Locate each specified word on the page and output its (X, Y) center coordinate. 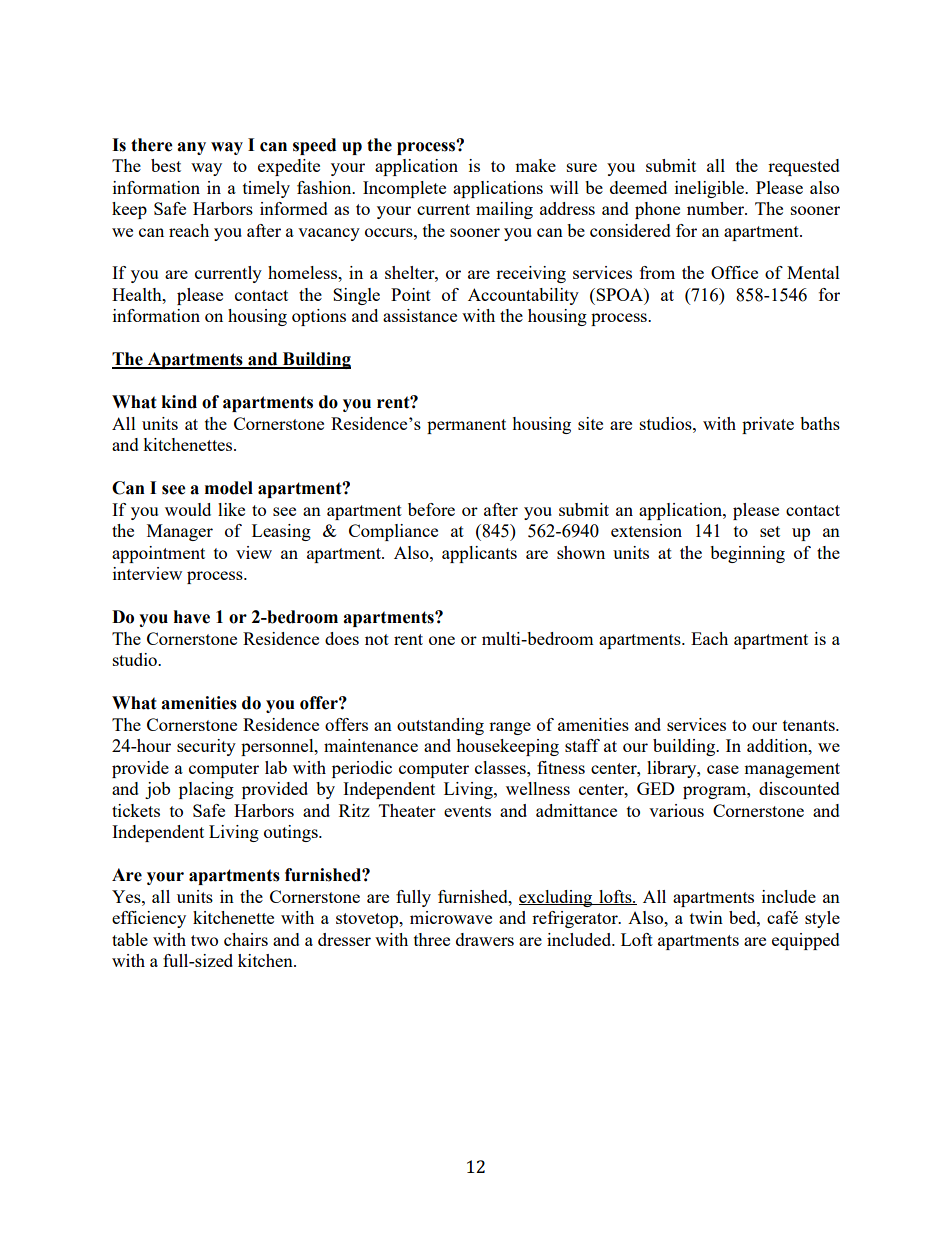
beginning (747, 554)
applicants (479, 554)
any (191, 148)
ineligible (711, 189)
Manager (180, 532)
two (204, 940)
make (535, 165)
